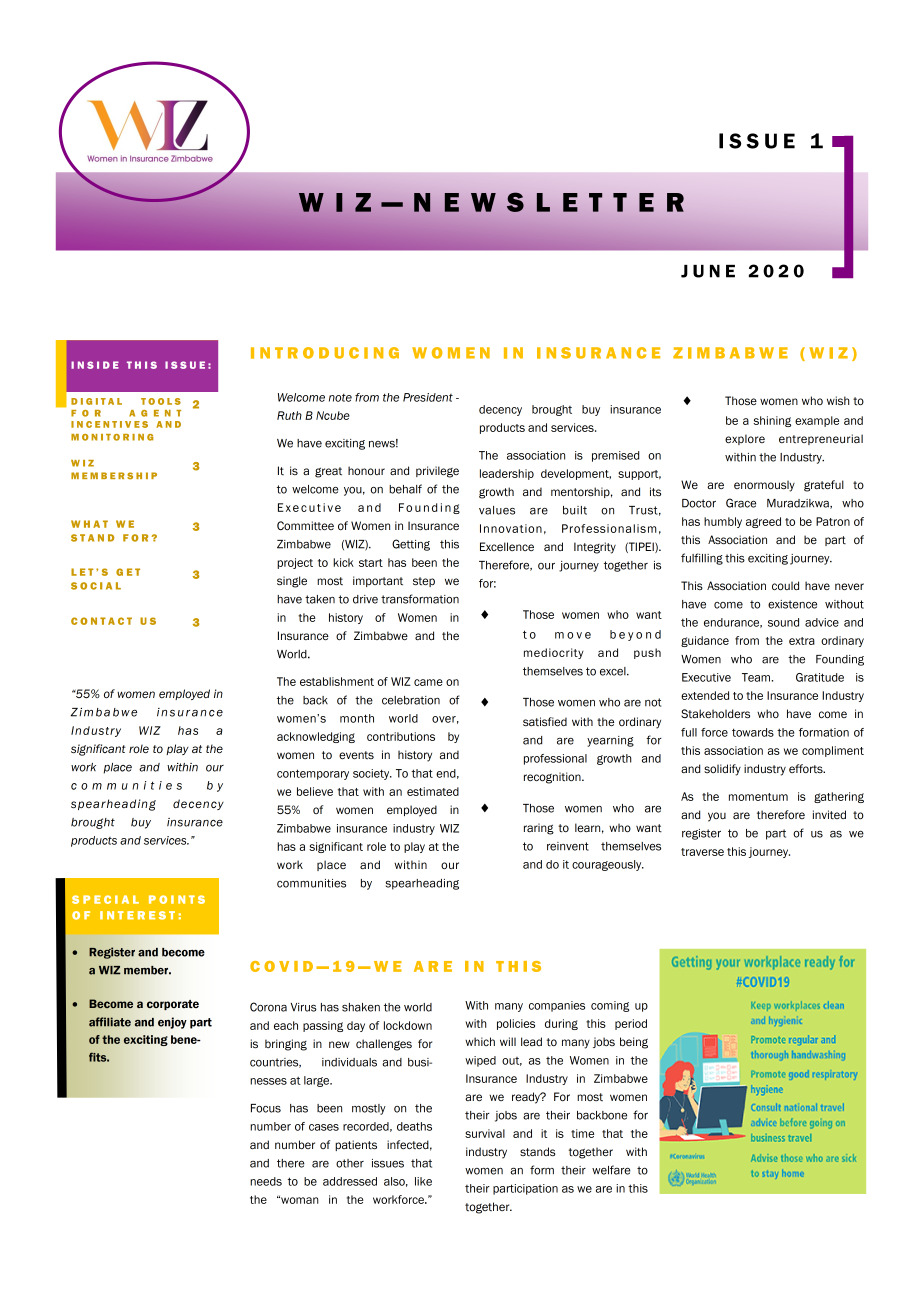 Image resolution: width=924 pixels, height=1308 pixels. What do you see at coordinates (611, 1170) in the screenshot?
I see `welfare` at bounding box center [611, 1170].
